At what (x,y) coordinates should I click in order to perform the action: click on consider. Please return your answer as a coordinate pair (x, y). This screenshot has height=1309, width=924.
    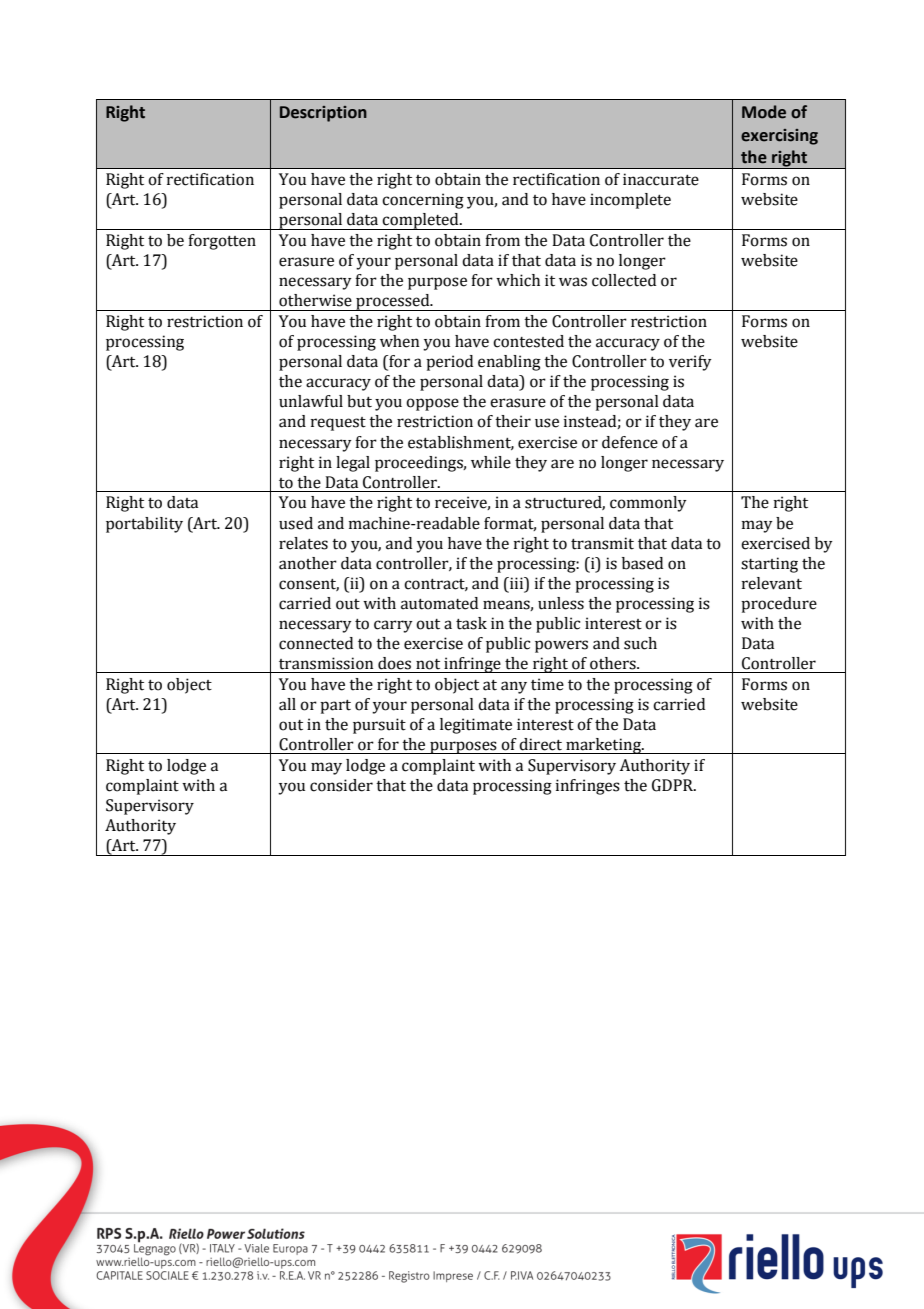
    Looking at the image, I should click on (341, 785).
